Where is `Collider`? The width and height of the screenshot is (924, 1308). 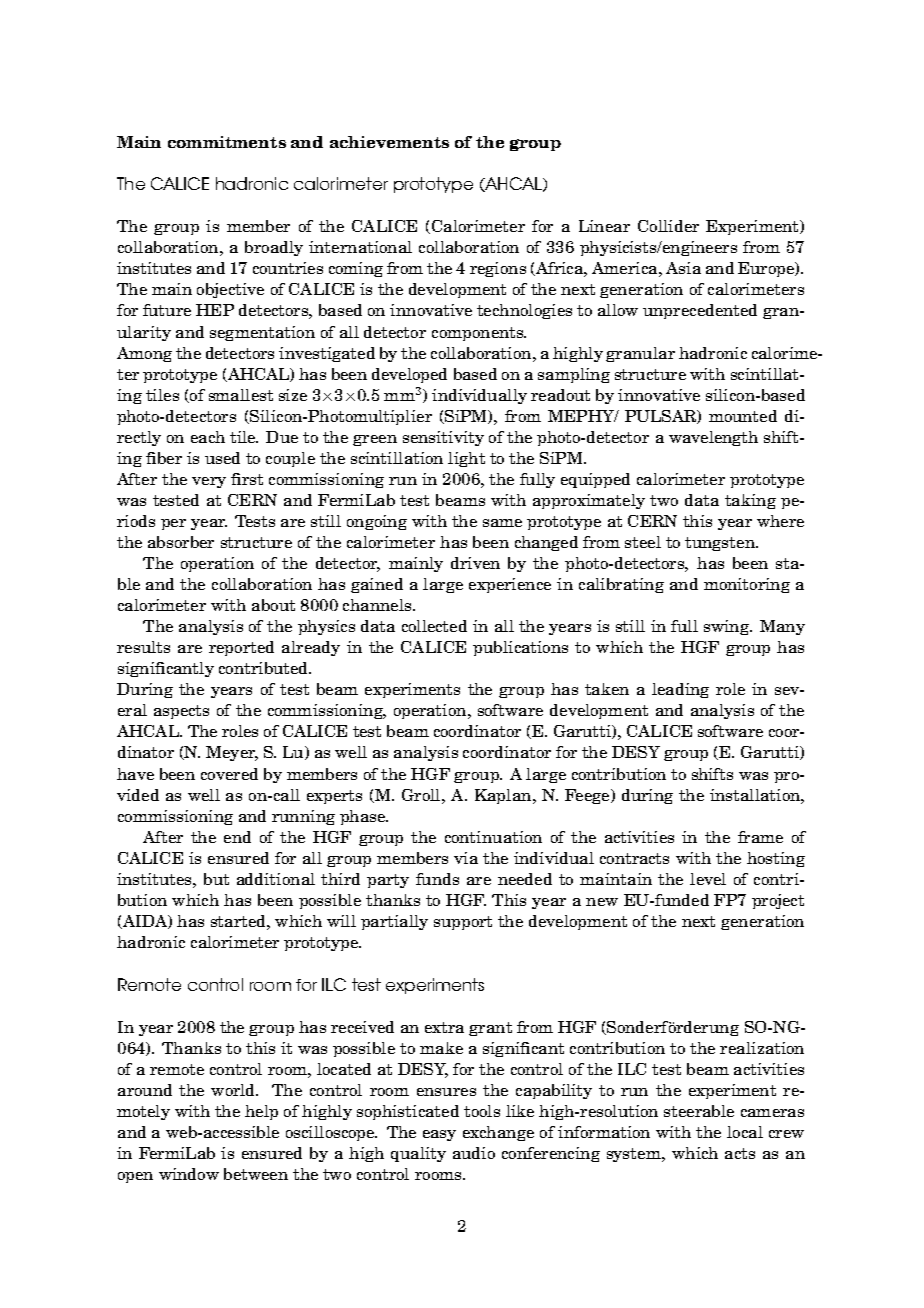 Collider is located at coordinates (668, 226).
